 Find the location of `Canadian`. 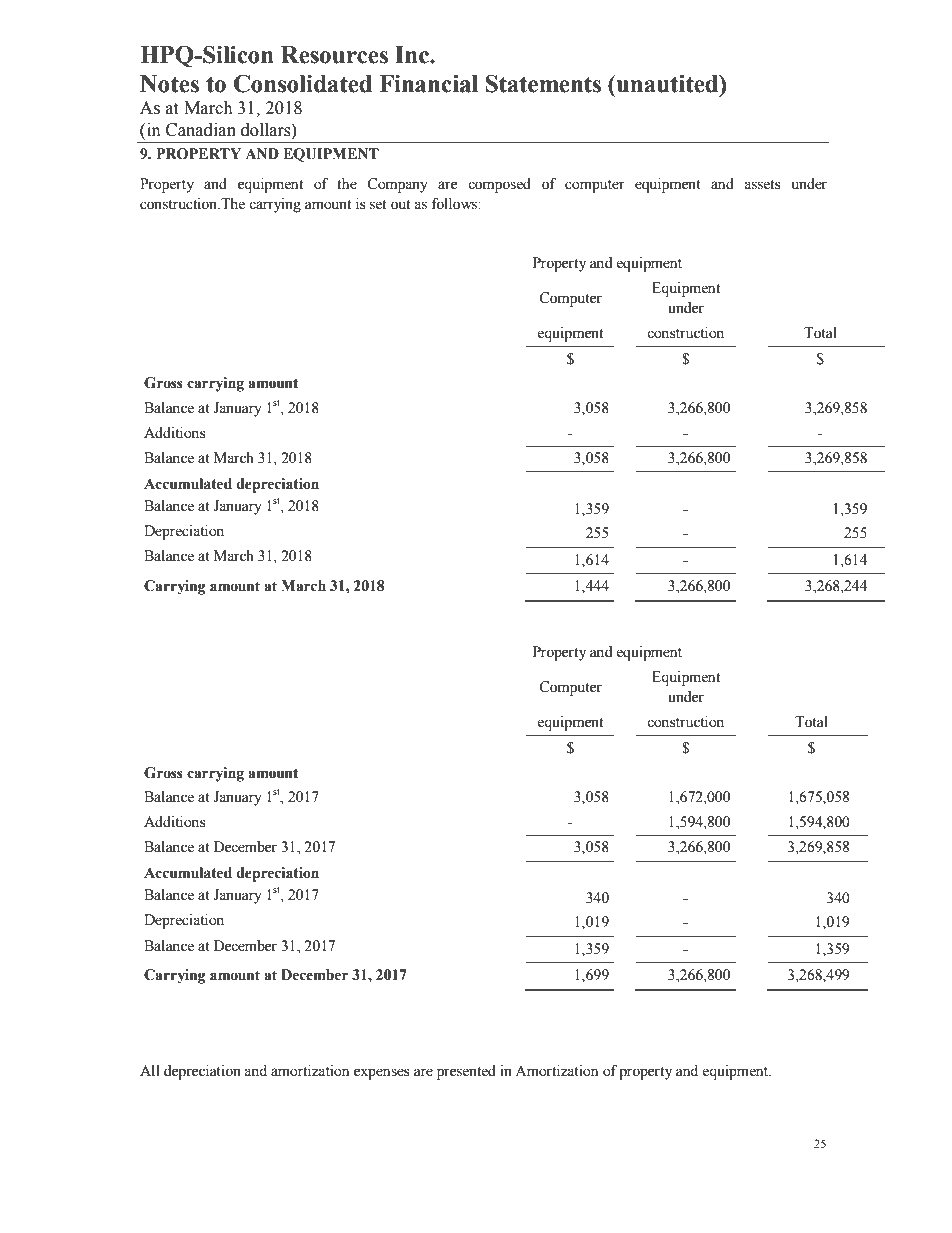

Canadian is located at coordinates (201, 130).
